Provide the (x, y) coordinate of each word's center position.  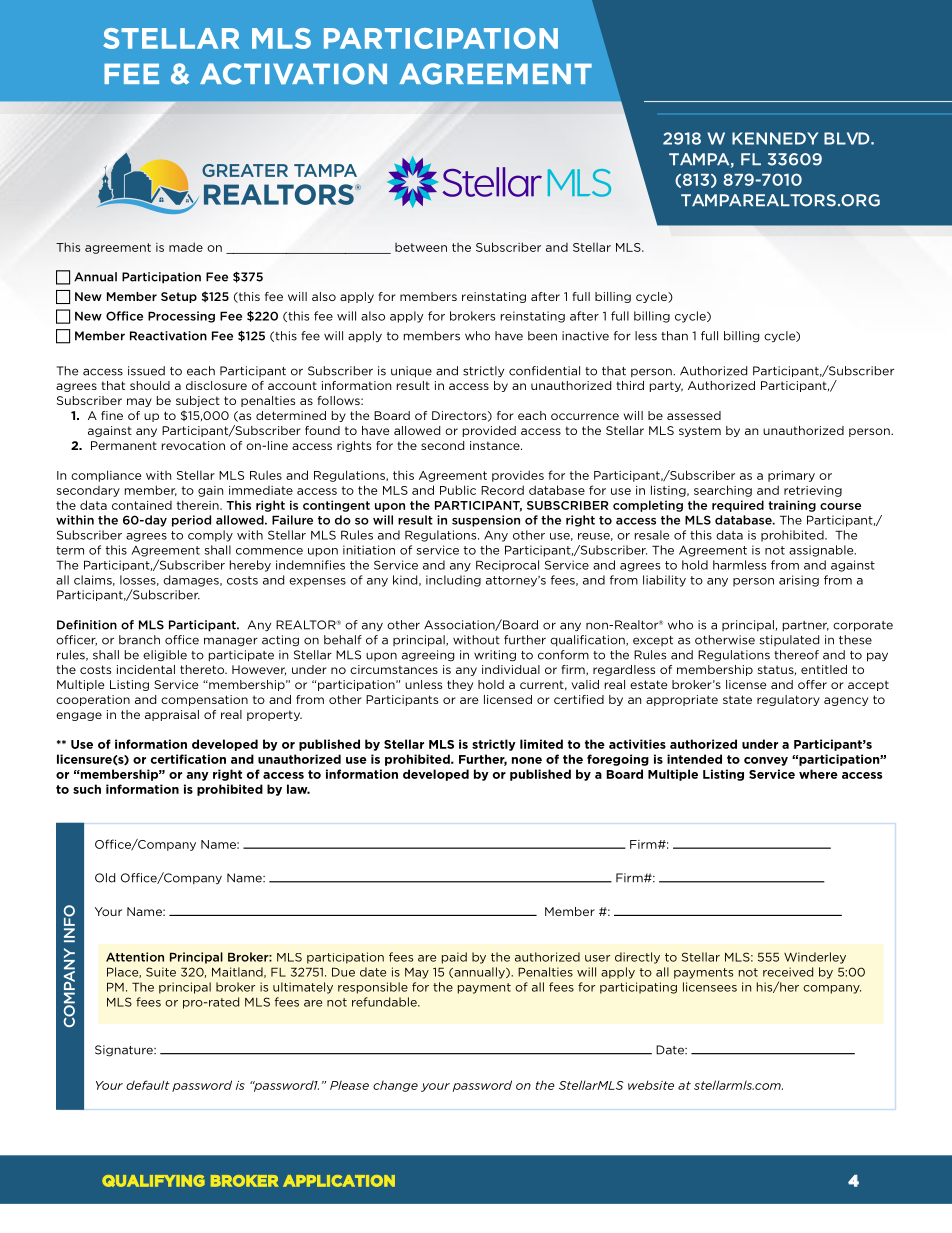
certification (188, 759)
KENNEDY (775, 138)
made (186, 247)
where (818, 774)
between (421, 247)
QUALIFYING (153, 1181)
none (527, 760)
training (792, 506)
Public (458, 490)
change (395, 1086)
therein (199, 505)
